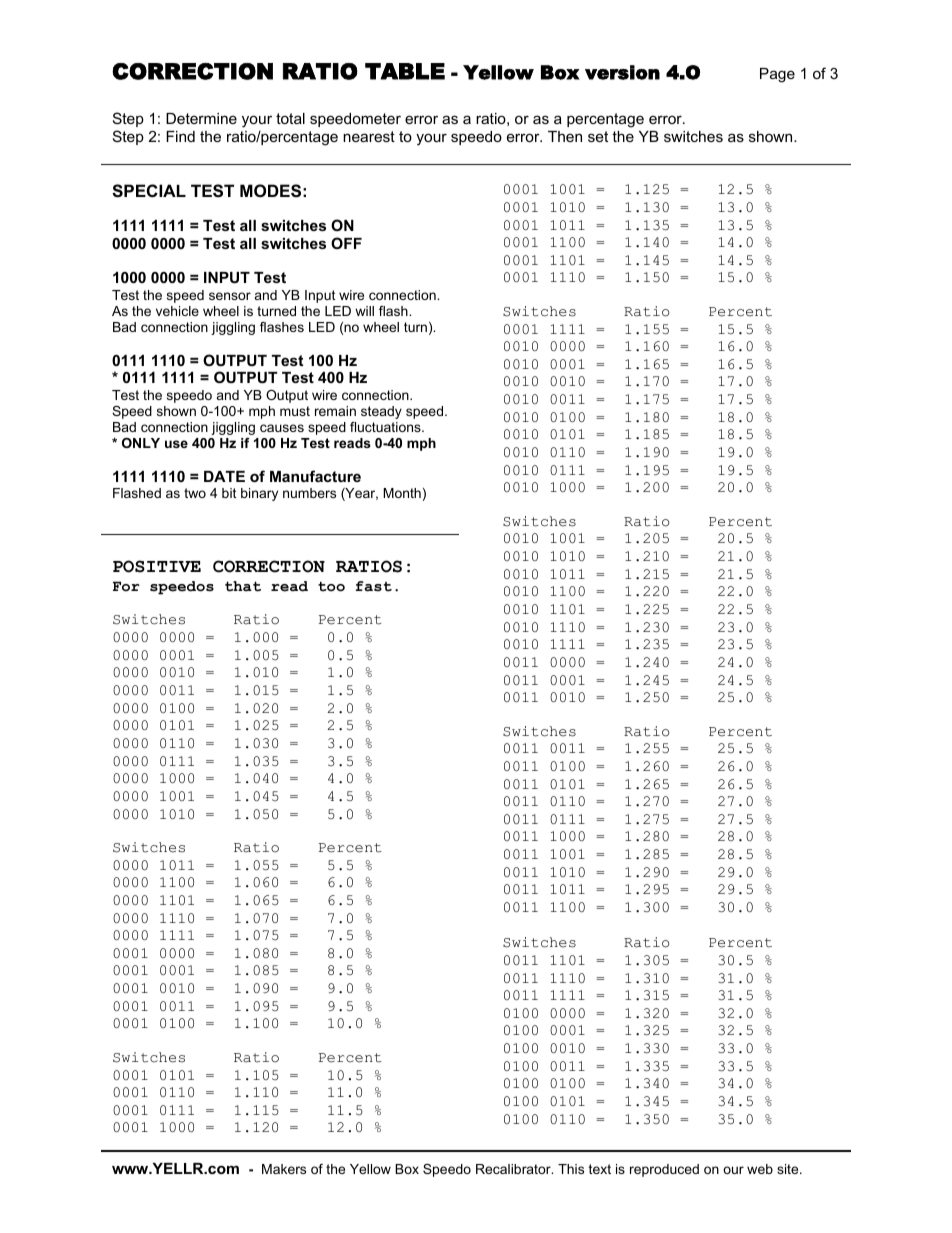 The image size is (952, 1233). I want to click on Makers, so click(284, 1169).
